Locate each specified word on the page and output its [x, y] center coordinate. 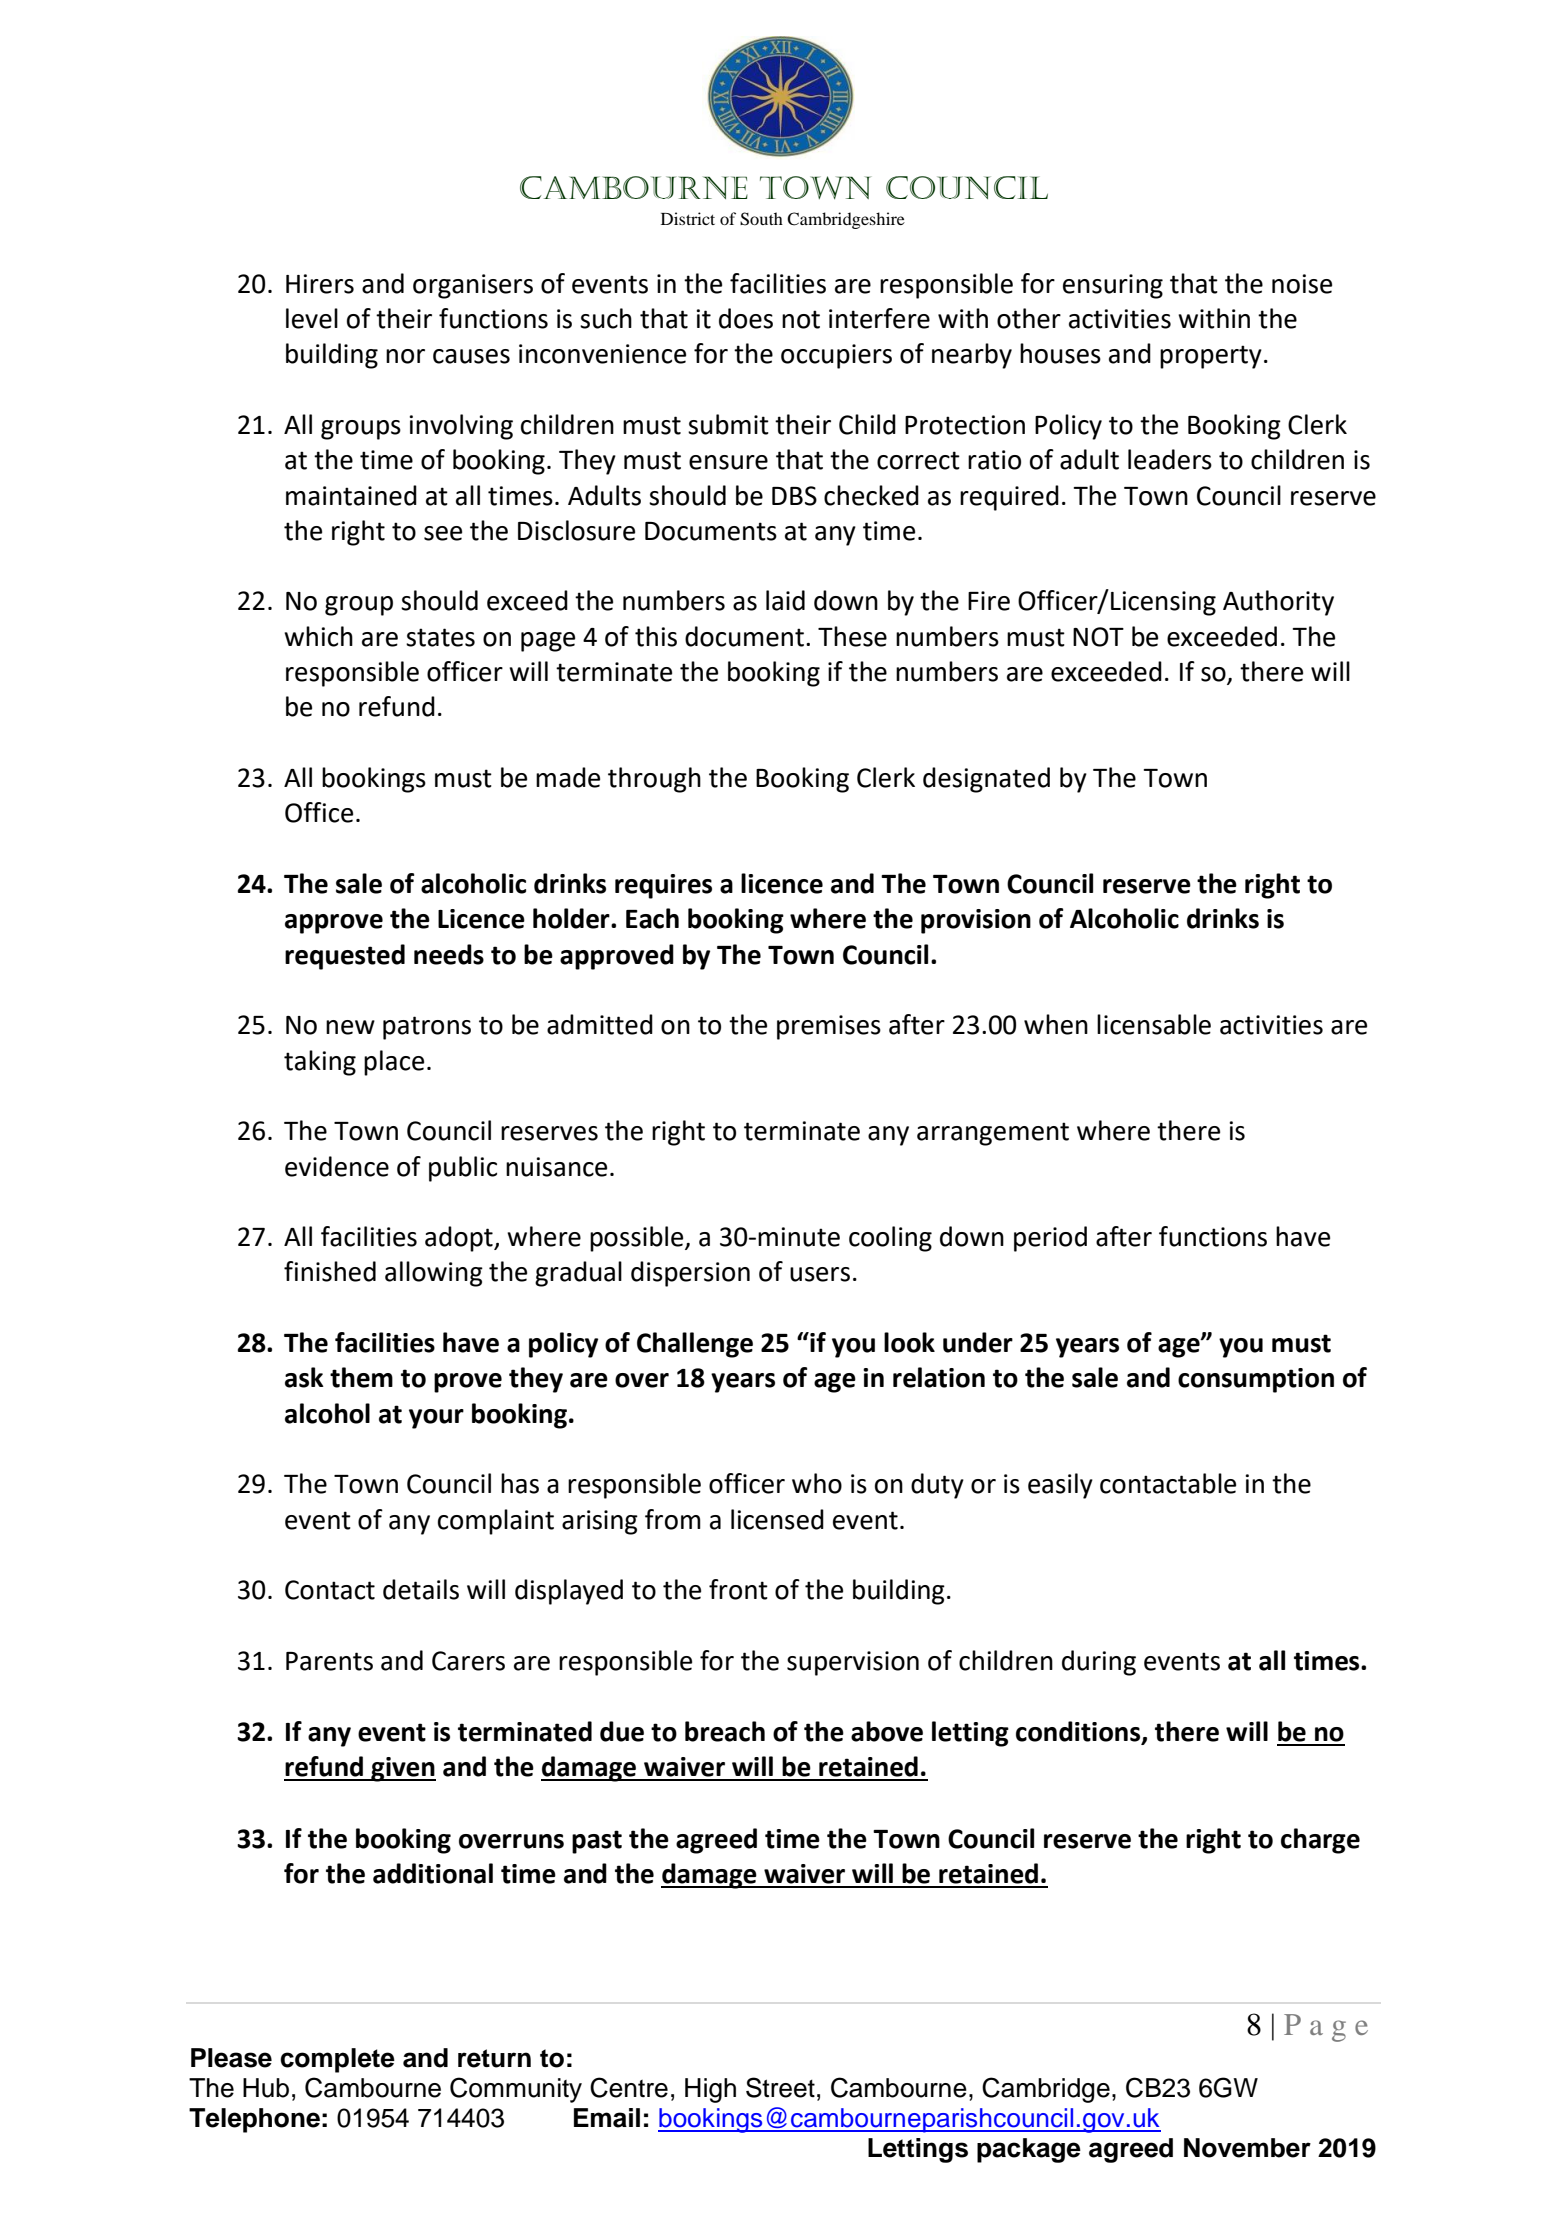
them [361, 1377]
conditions [1079, 1732]
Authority [1278, 603]
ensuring [1113, 286]
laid [785, 600]
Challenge [695, 1345]
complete [337, 2060]
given [402, 1769]
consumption [1256, 1380]
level [312, 318]
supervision [853, 1663]
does [746, 318]
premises [829, 1027]
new [350, 1027]
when [1056, 1024]
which [318, 636]
